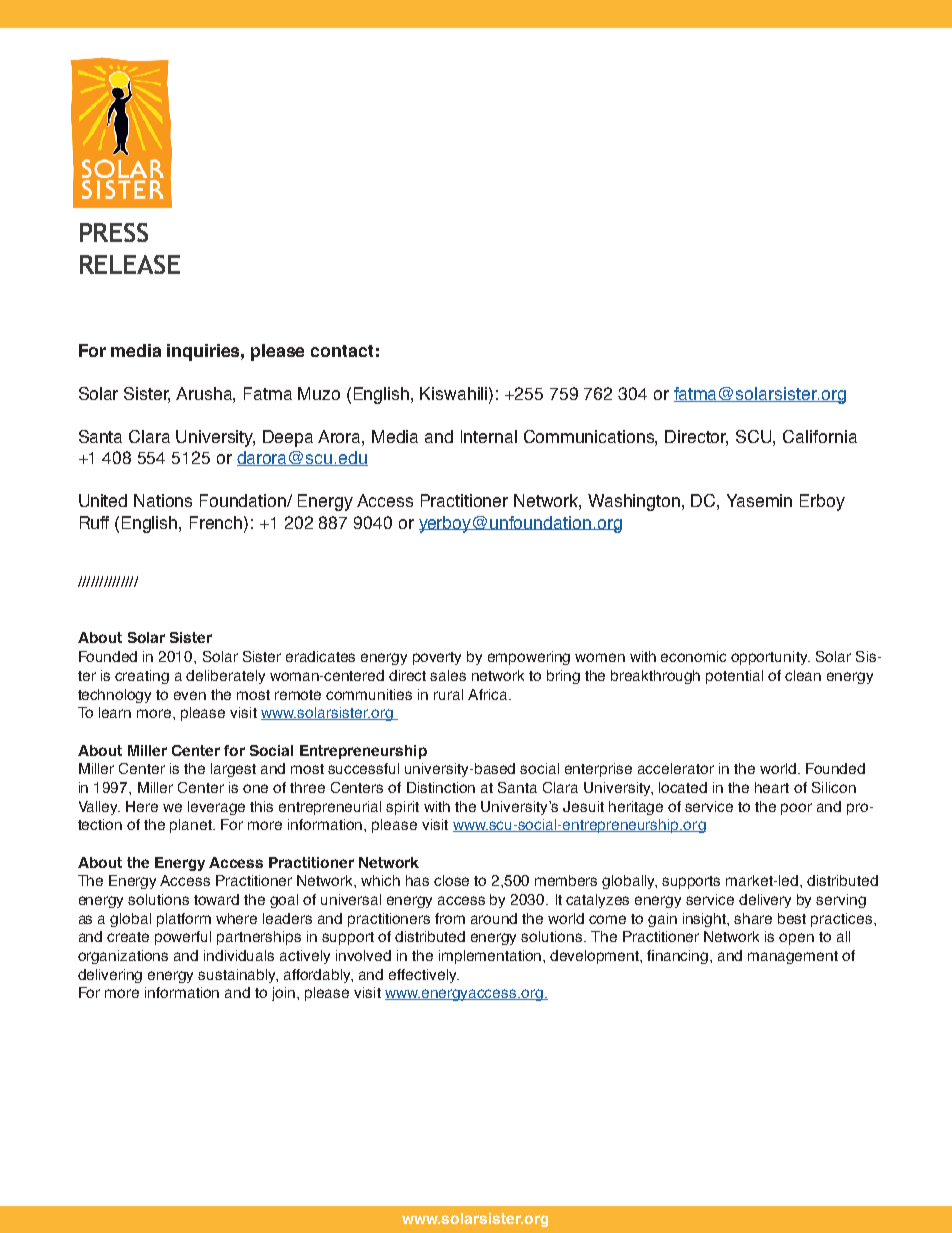 The image size is (952, 1233). Describe the element at coordinates (437, 658) in the screenshot. I see `poverty` at that location.
